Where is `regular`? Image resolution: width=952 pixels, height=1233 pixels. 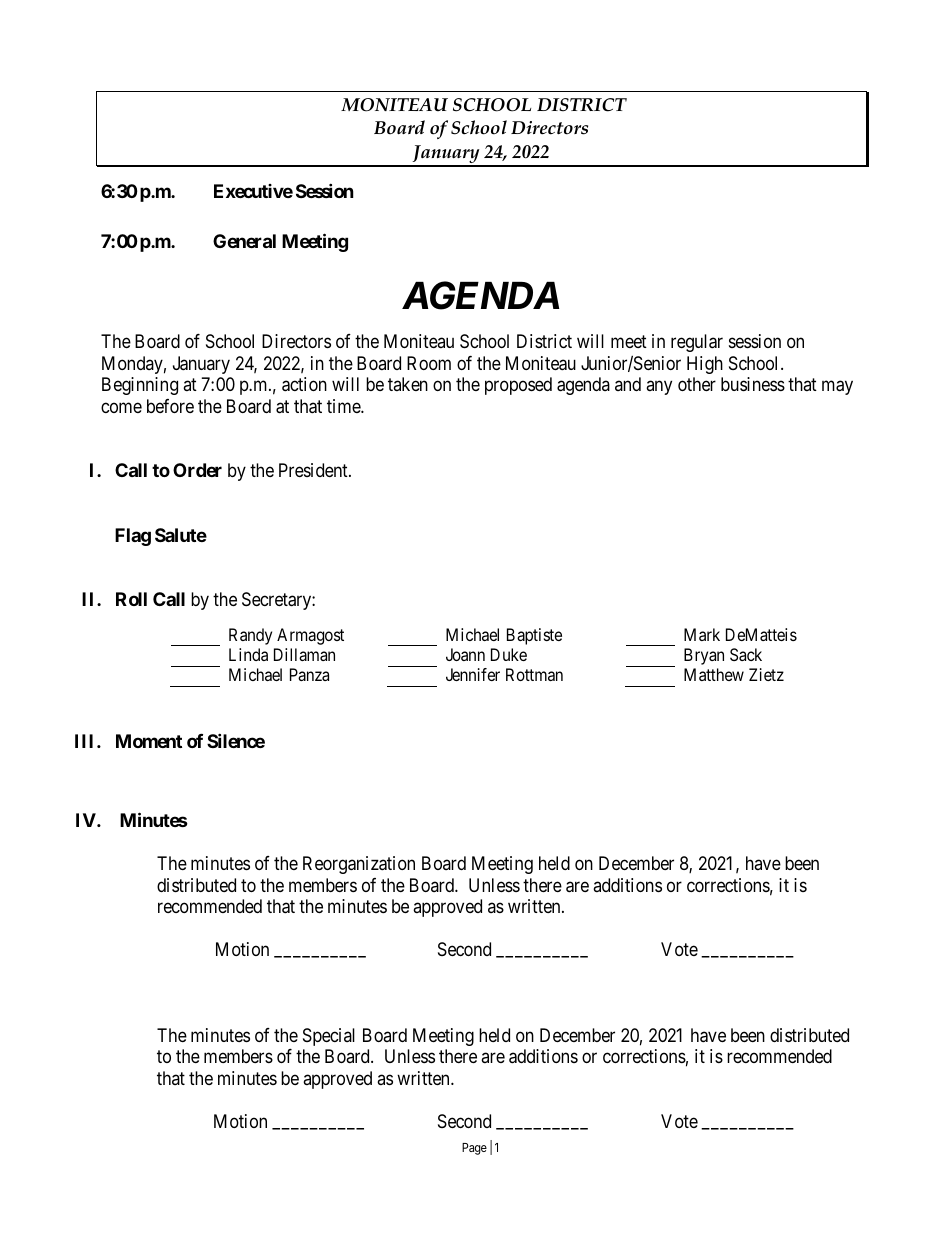 regular is located at coordinates (697, 343).
